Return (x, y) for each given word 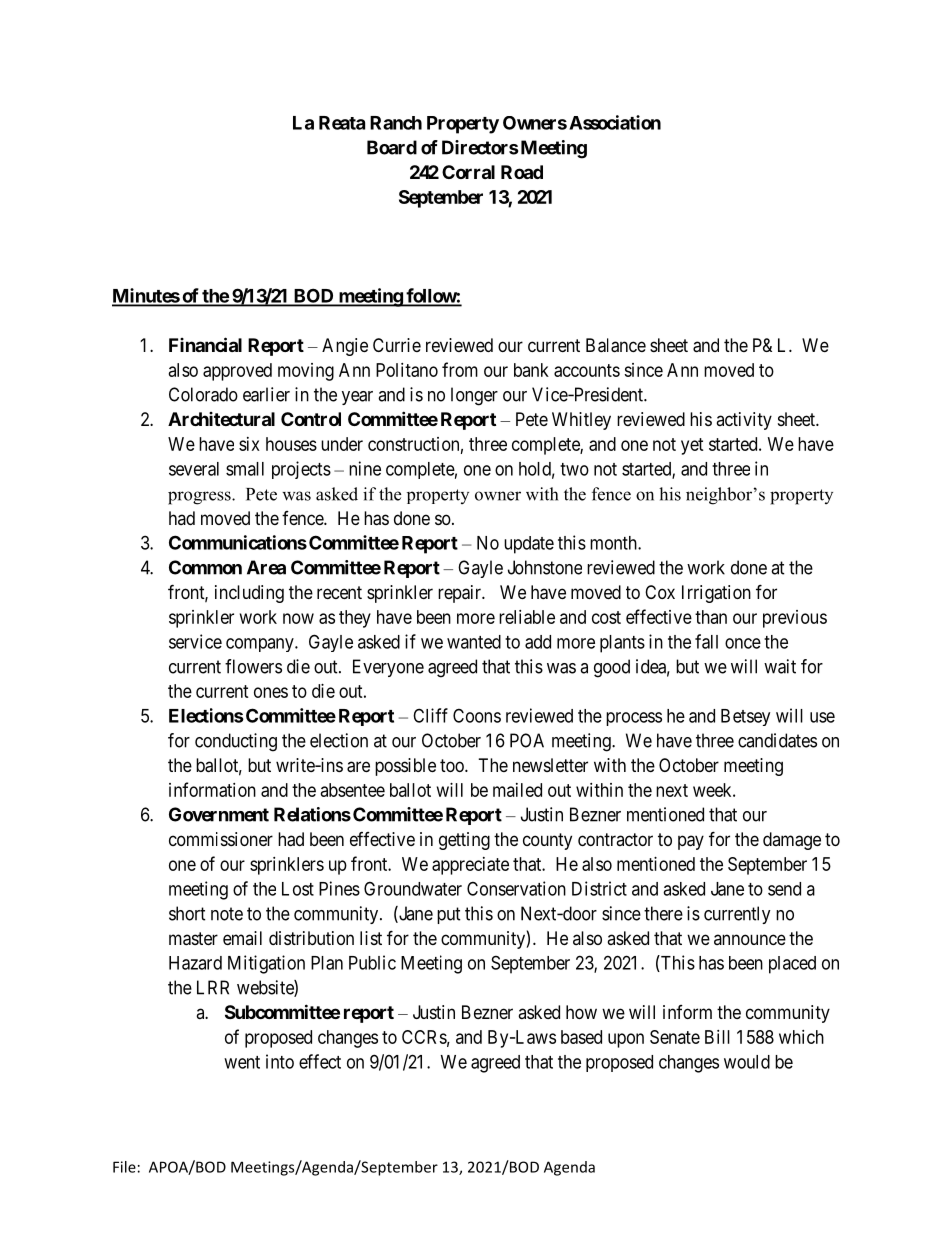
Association (615, 122)
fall (706, 641)
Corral (468, 172)
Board (392, 147)
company (261, 645)
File (124, 1167)
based (581, 1037)
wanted (474, 642)
